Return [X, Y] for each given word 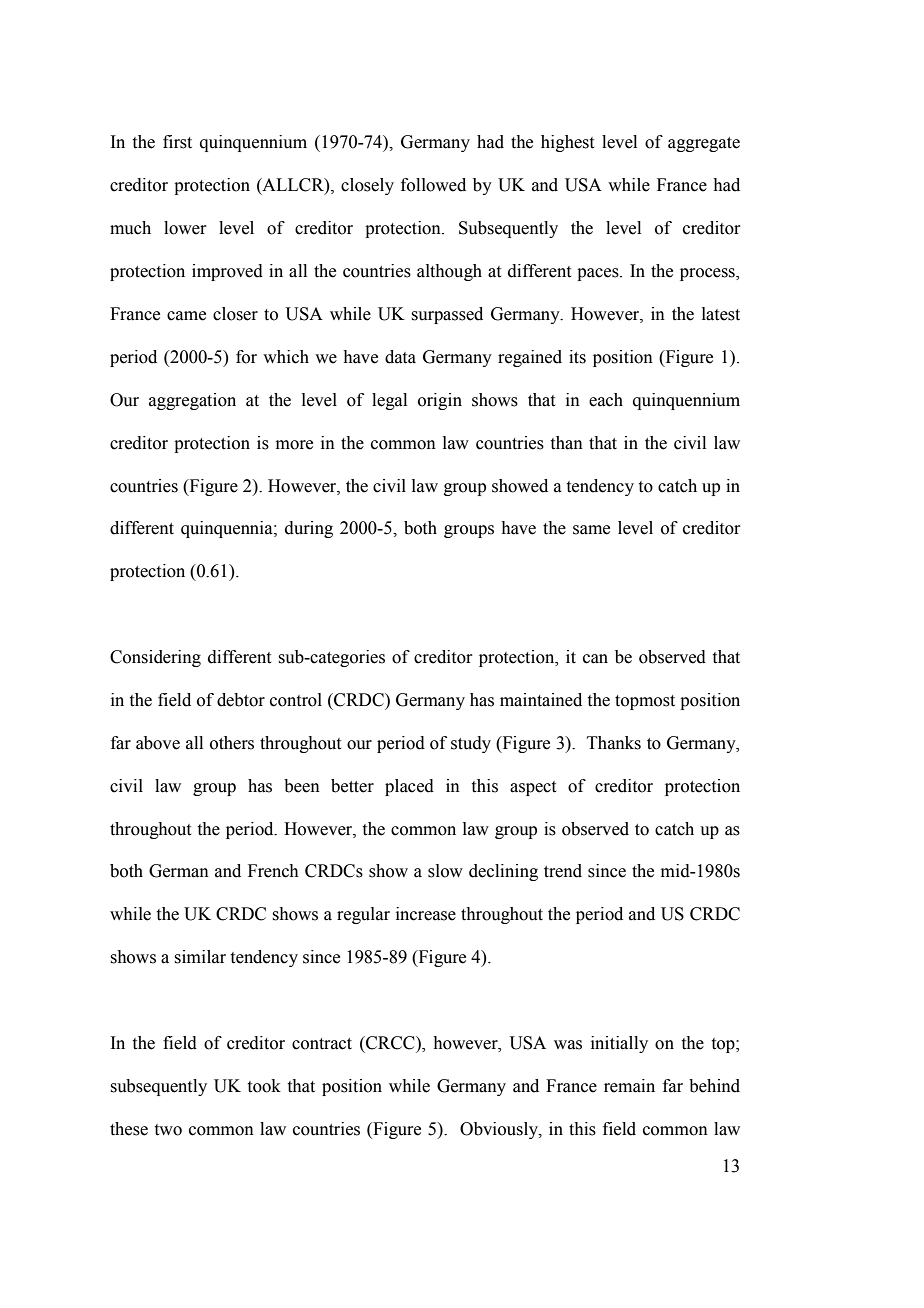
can [595, 659]
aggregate [704, 144]
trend [563, 871]
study [471, 744]
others [232, 743]
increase [426, 914]
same [591, 530]
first [177, 142]
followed [433, 185]
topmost [645, 702]
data [400, 357]
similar [200, 957]
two [168, 1130]
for [246, 357]
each [606, 400]
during [309, 529]
